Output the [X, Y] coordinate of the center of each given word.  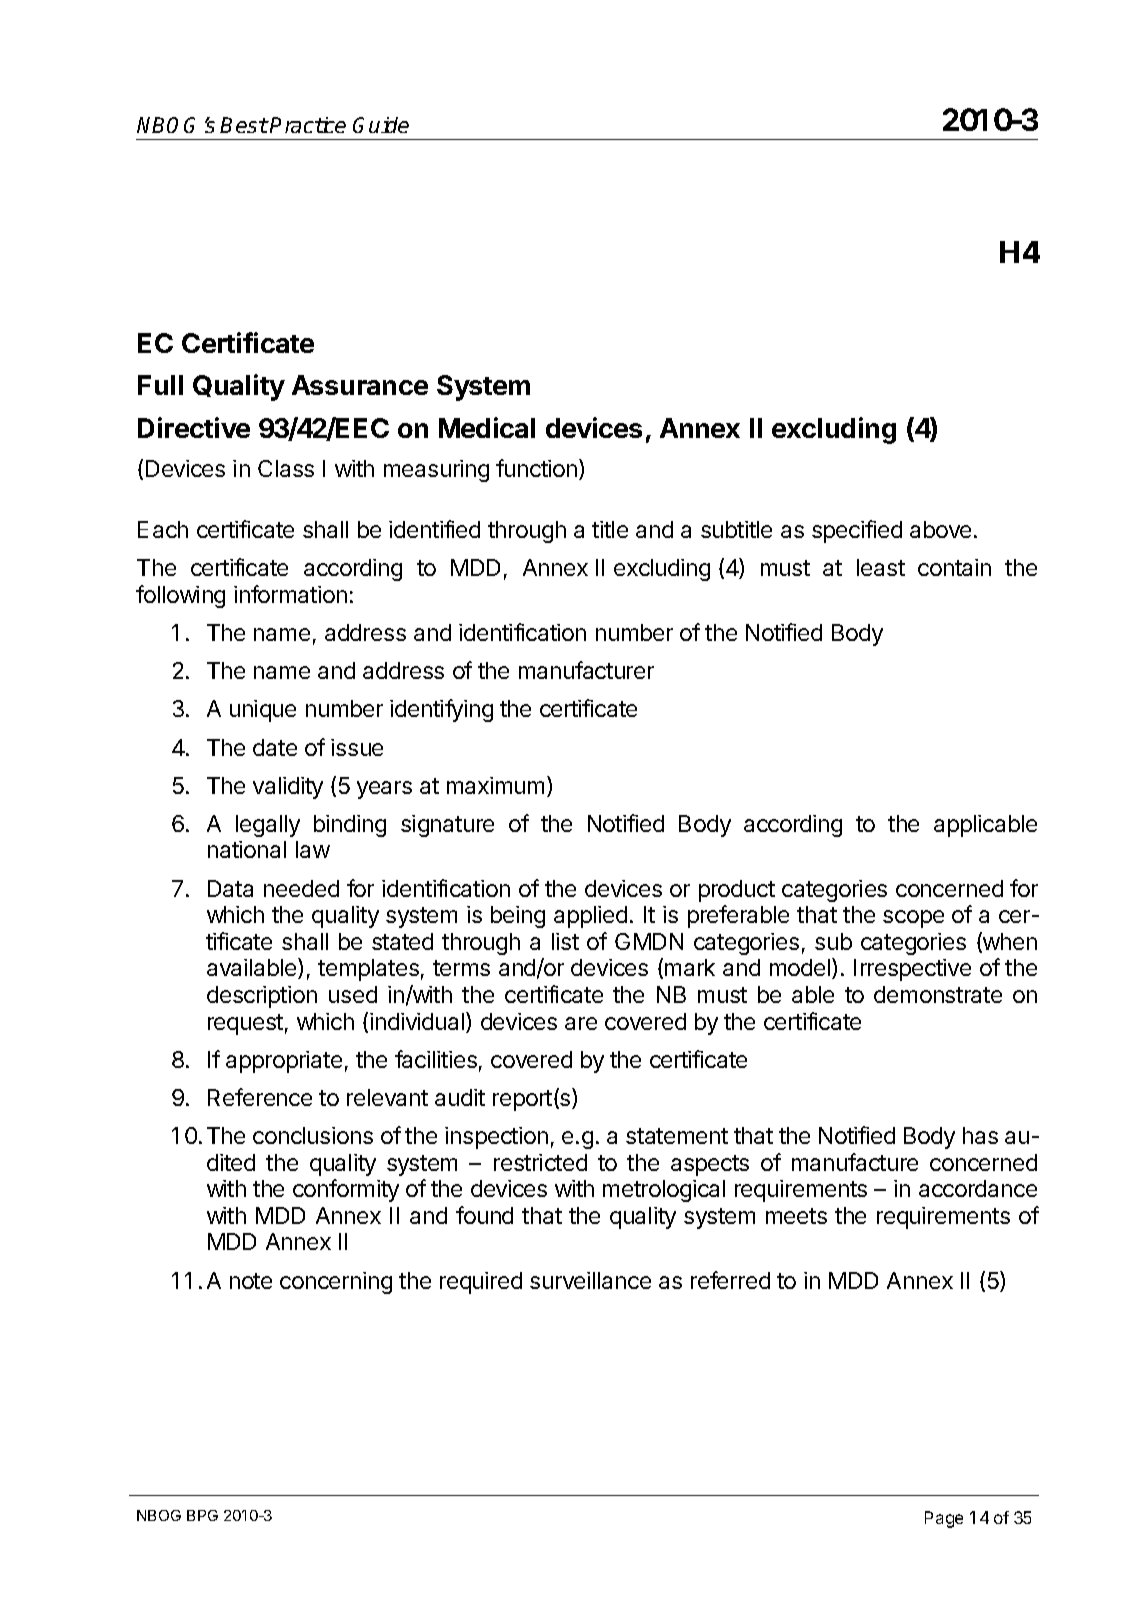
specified [857, 531]
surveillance [590, 1280]
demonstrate [938, 994]
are [581, 1023]
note [251, 1281]
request [245, 1024]
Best [244, 125]
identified [434, 529]
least [881, 567]
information [290, 594]
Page [944, 1519]
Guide [381, 125]
